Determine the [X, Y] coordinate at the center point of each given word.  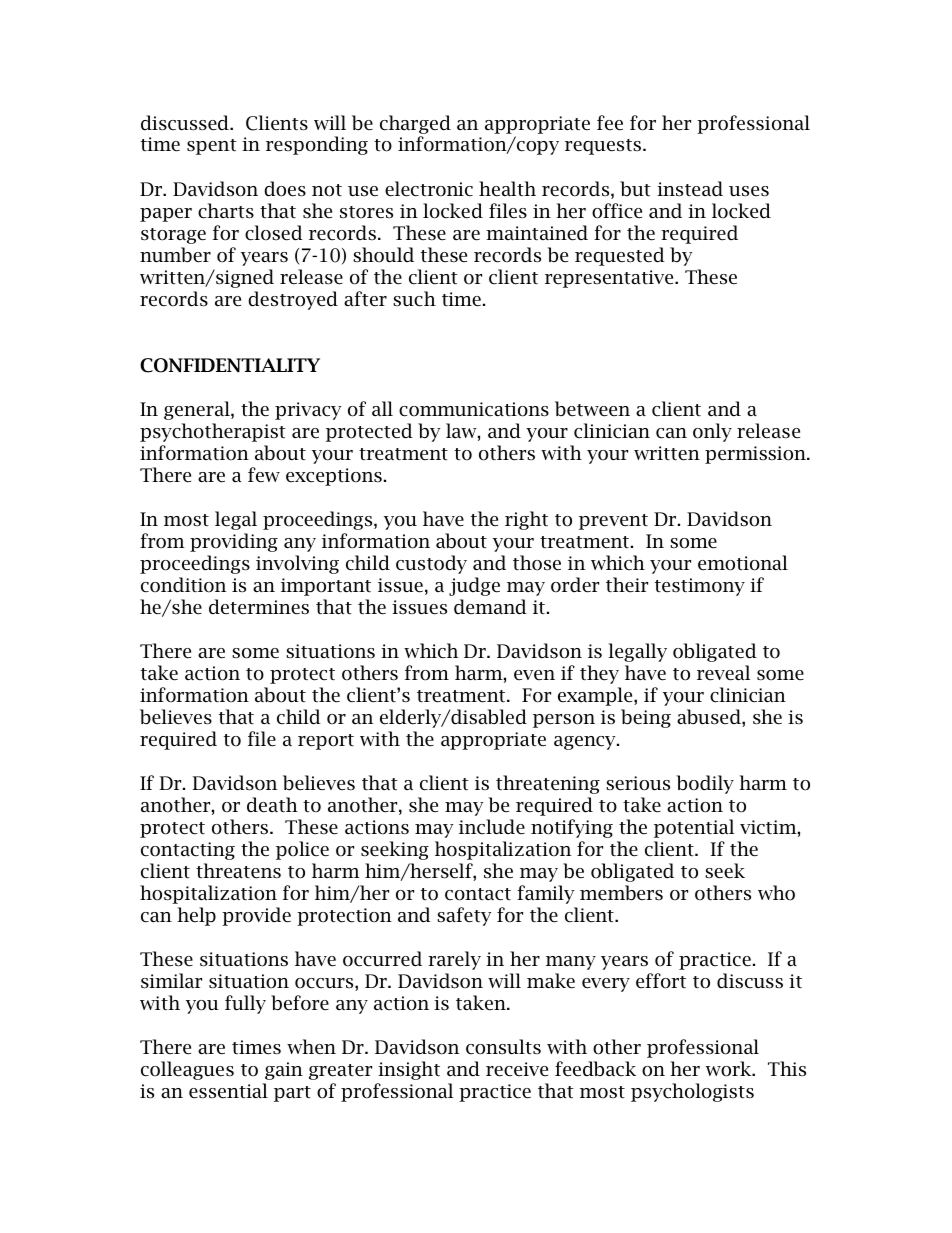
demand [490, 607]
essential [228, 1091]
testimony [700, 587]
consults [503, 1047]
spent [212, 147]
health [507, 189]
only [712, 432]
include [492, 827]
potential [694, 828]
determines [259, 607]
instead [690, 189]
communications [474, 409]
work [730, 1069]
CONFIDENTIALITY [230, 365]
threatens [238, 871]
